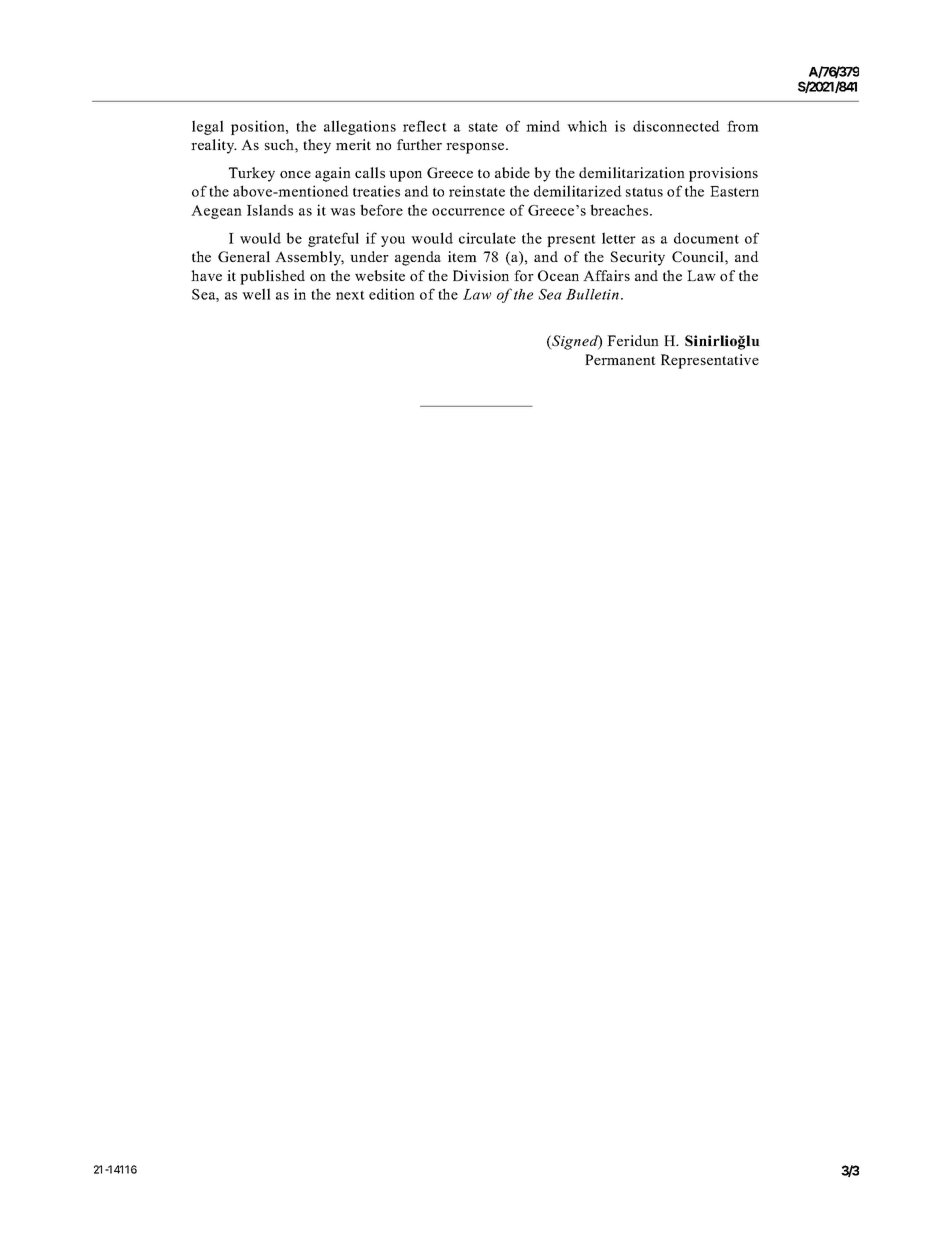 This page has width=952, height=1233. Describe the element at coordinates (468, 212) in the page. I see `occurrence` at that location.
